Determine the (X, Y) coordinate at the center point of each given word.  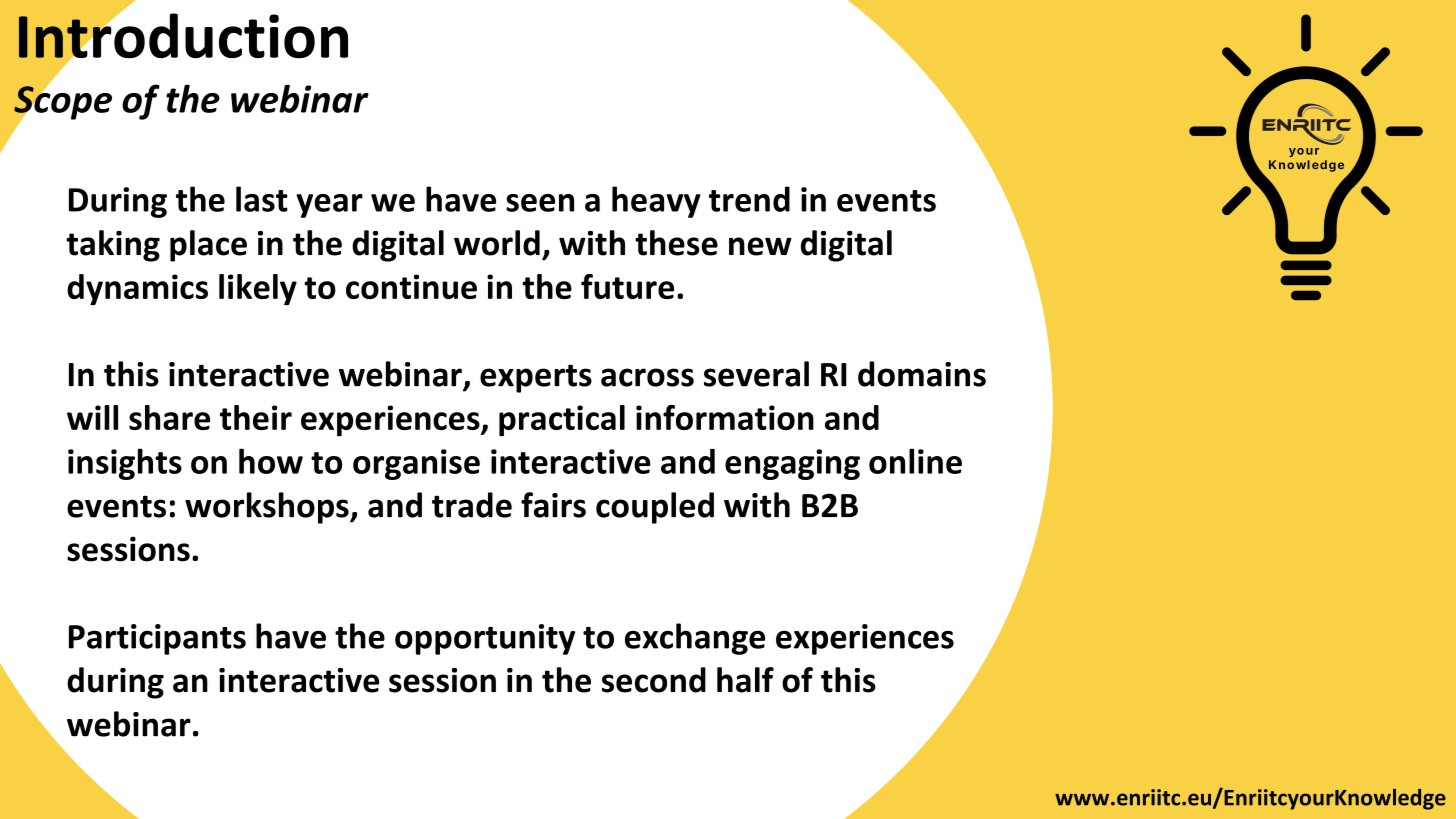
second (654, 680)
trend (749, 199)
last (262, 199)
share (169, 417)
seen (540, 203)
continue (411, 286)
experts (536, 378)
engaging (792, 464)
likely (258, 290)
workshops (268, 508)
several (756, 374)
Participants (157, 639)
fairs (553, 505)
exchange (695, 639)
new (760, 246)
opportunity (485, 639)
